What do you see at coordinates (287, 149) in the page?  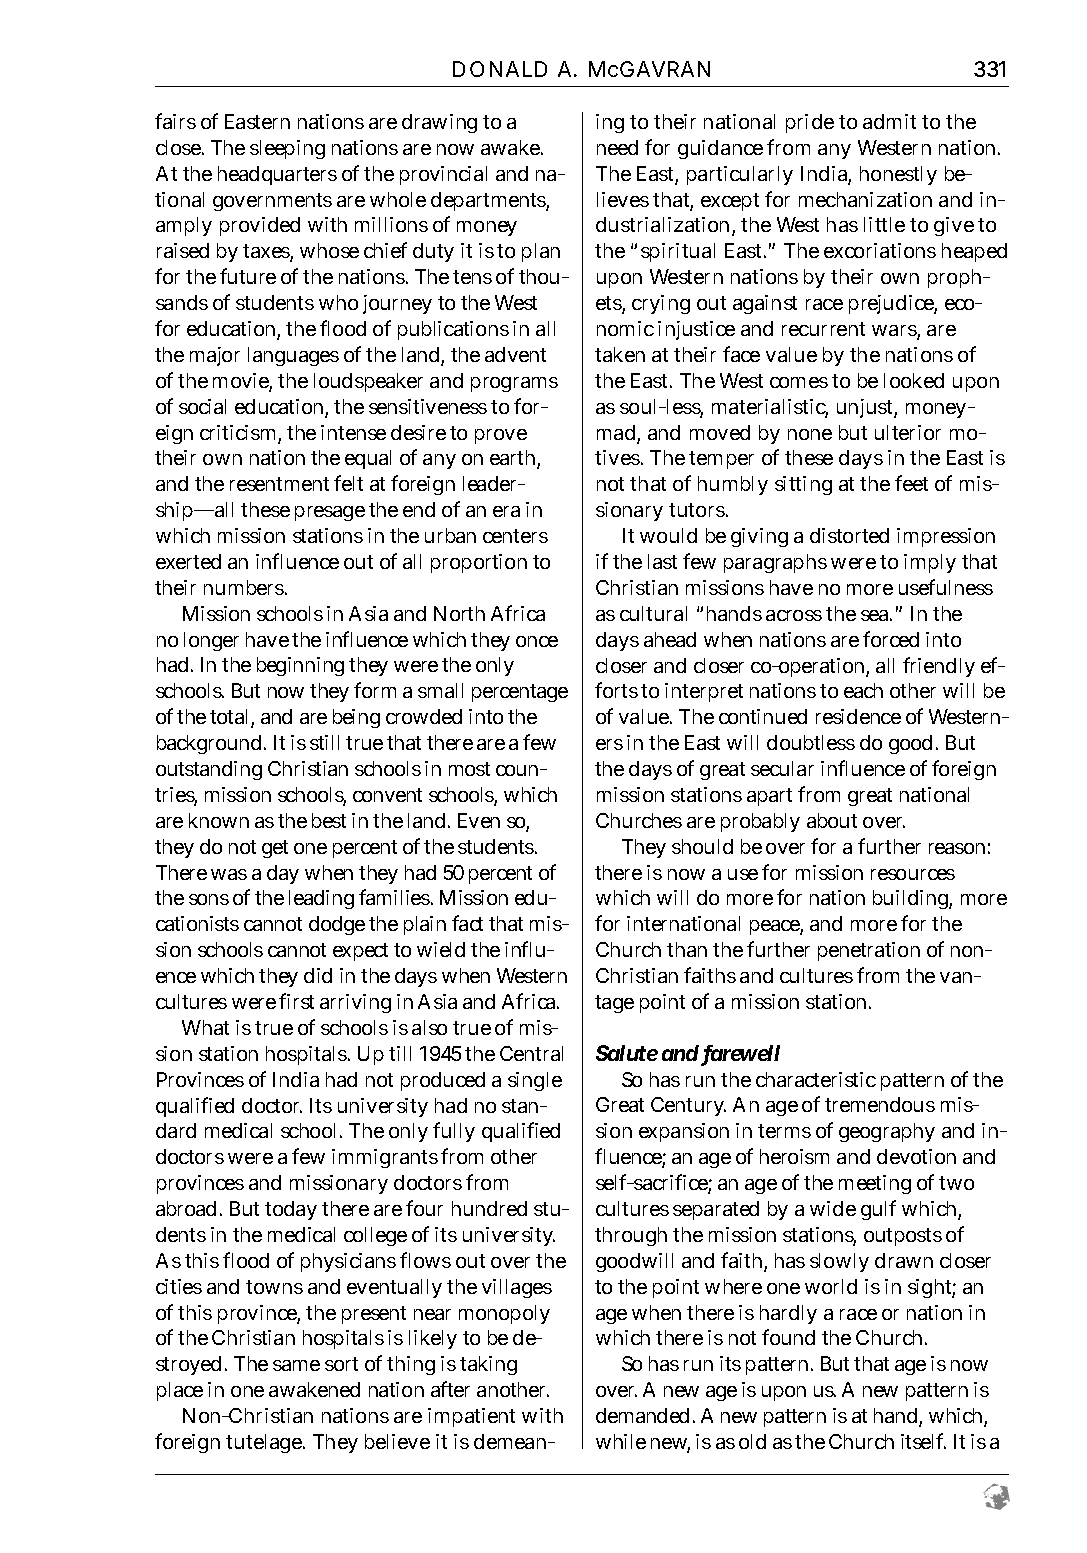 I see `sleeping` at bounding box center [287, 149].
